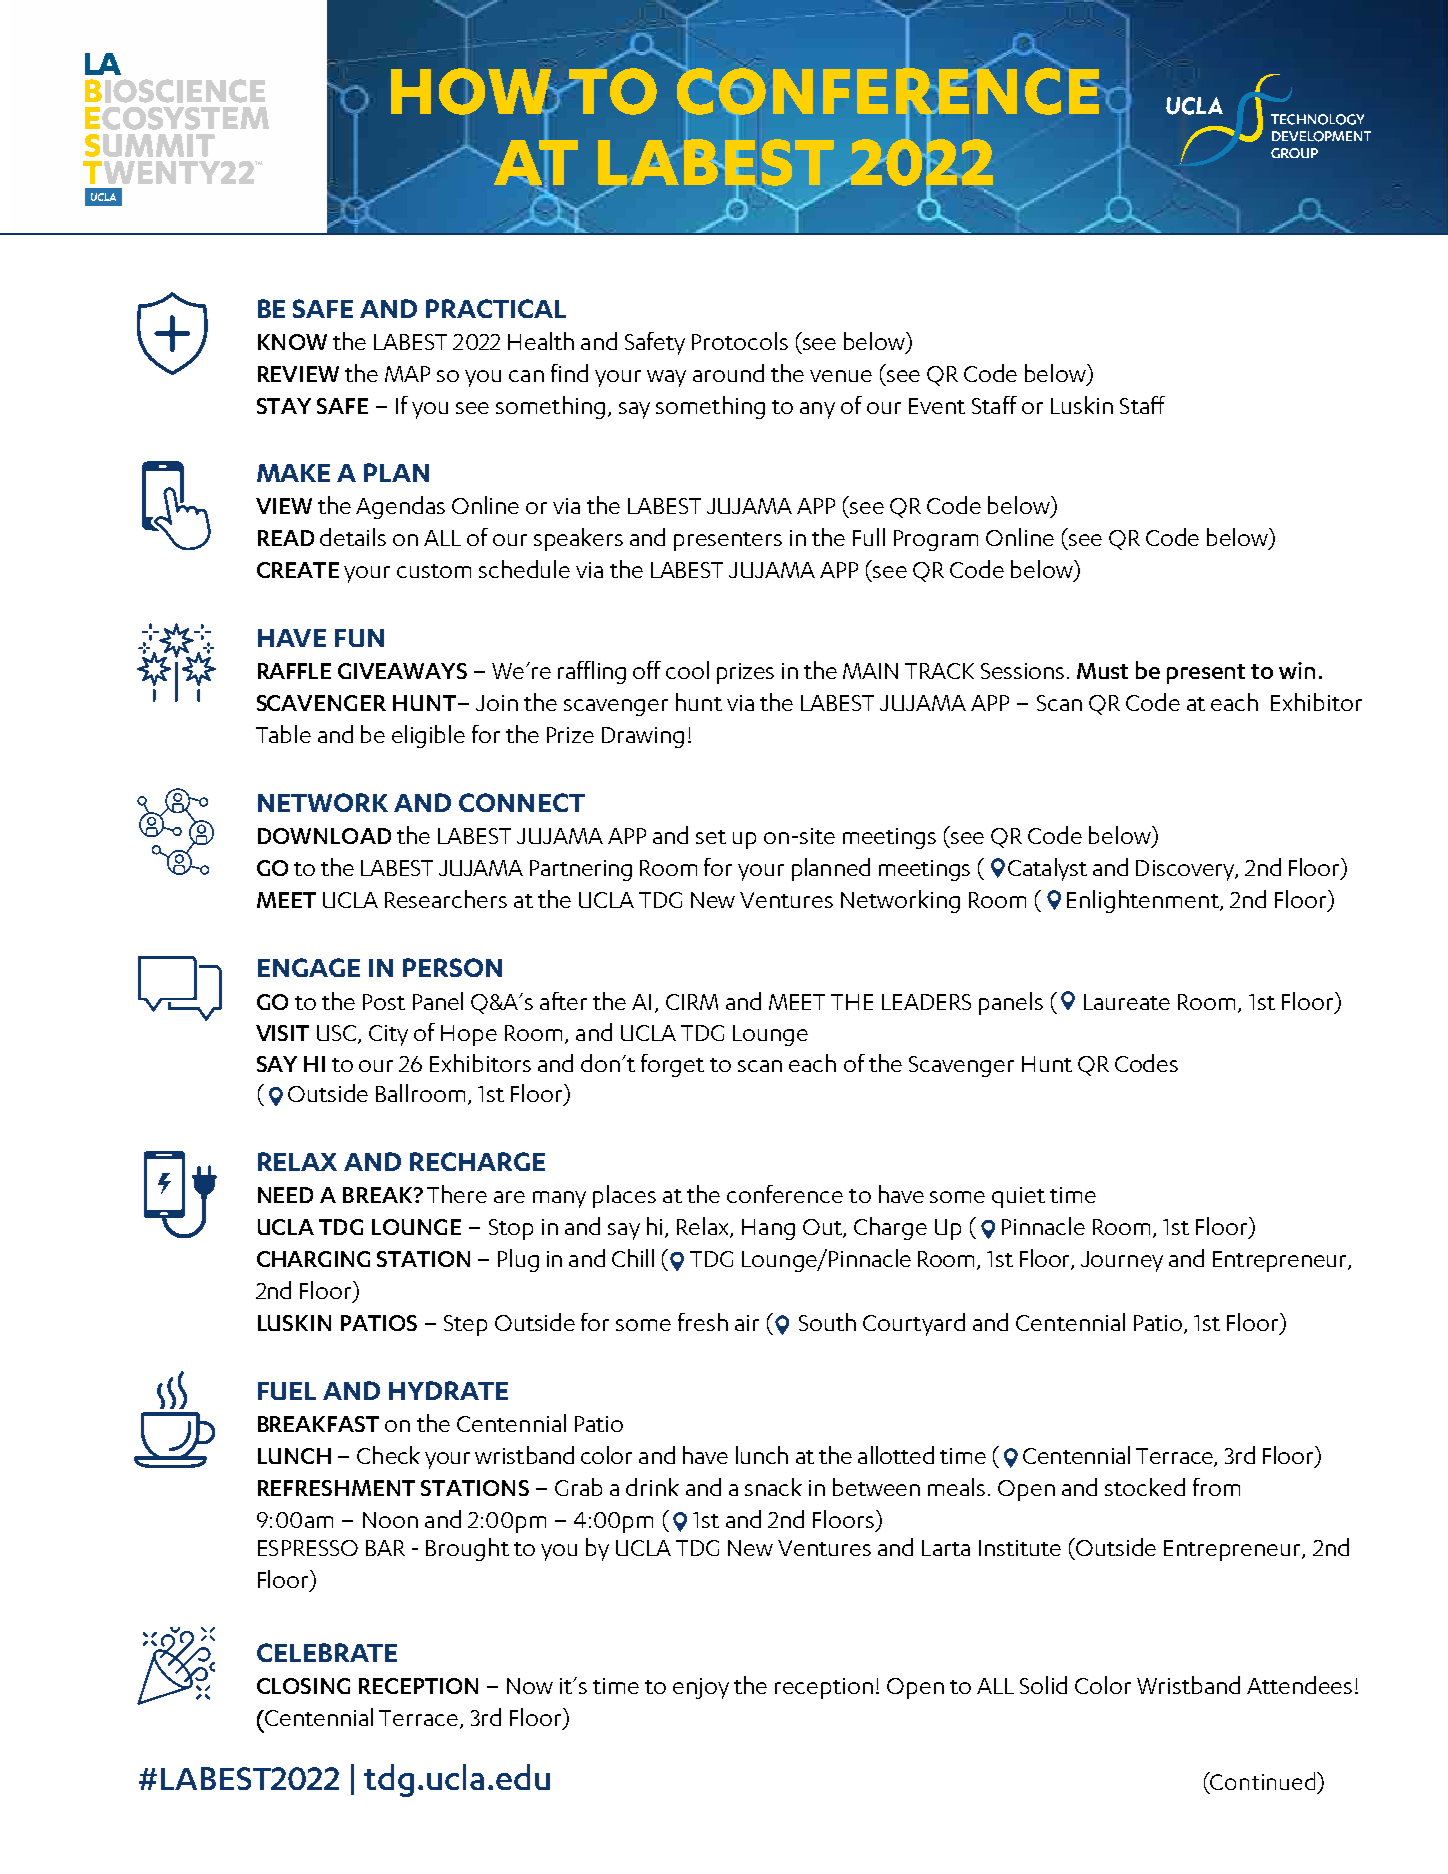 This screenshot has height=1874, width=1448. I want to click on Continued, so click(1262, 1781).
